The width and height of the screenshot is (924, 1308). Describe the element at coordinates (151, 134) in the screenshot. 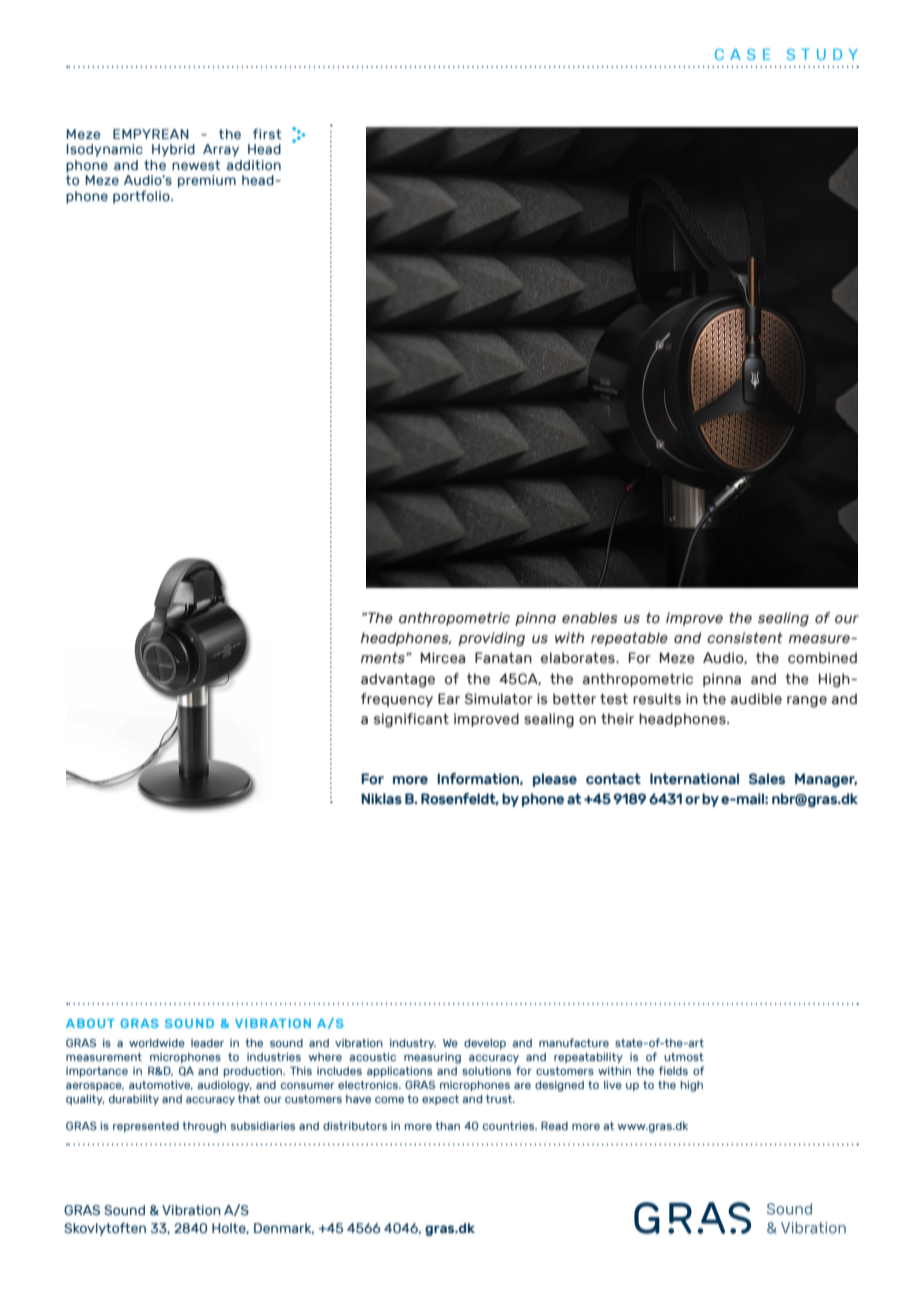

I see `EMPYREAN` at that location.
